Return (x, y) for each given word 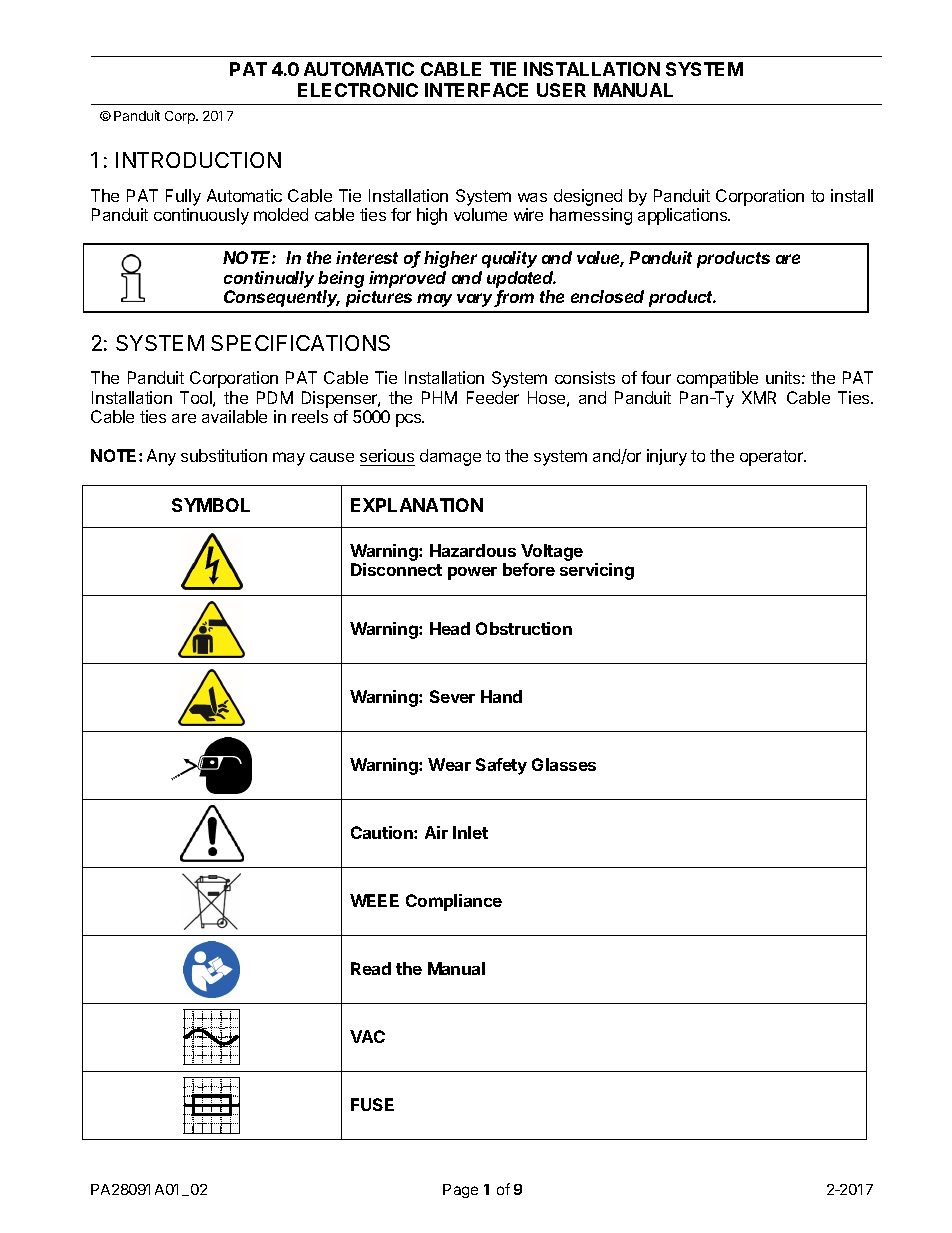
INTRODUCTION (198, 160)
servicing (597, 571)
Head (450, 628)
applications (684, 216)
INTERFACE (476, 90)
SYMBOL (211, 505)
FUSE (372, 1104)
